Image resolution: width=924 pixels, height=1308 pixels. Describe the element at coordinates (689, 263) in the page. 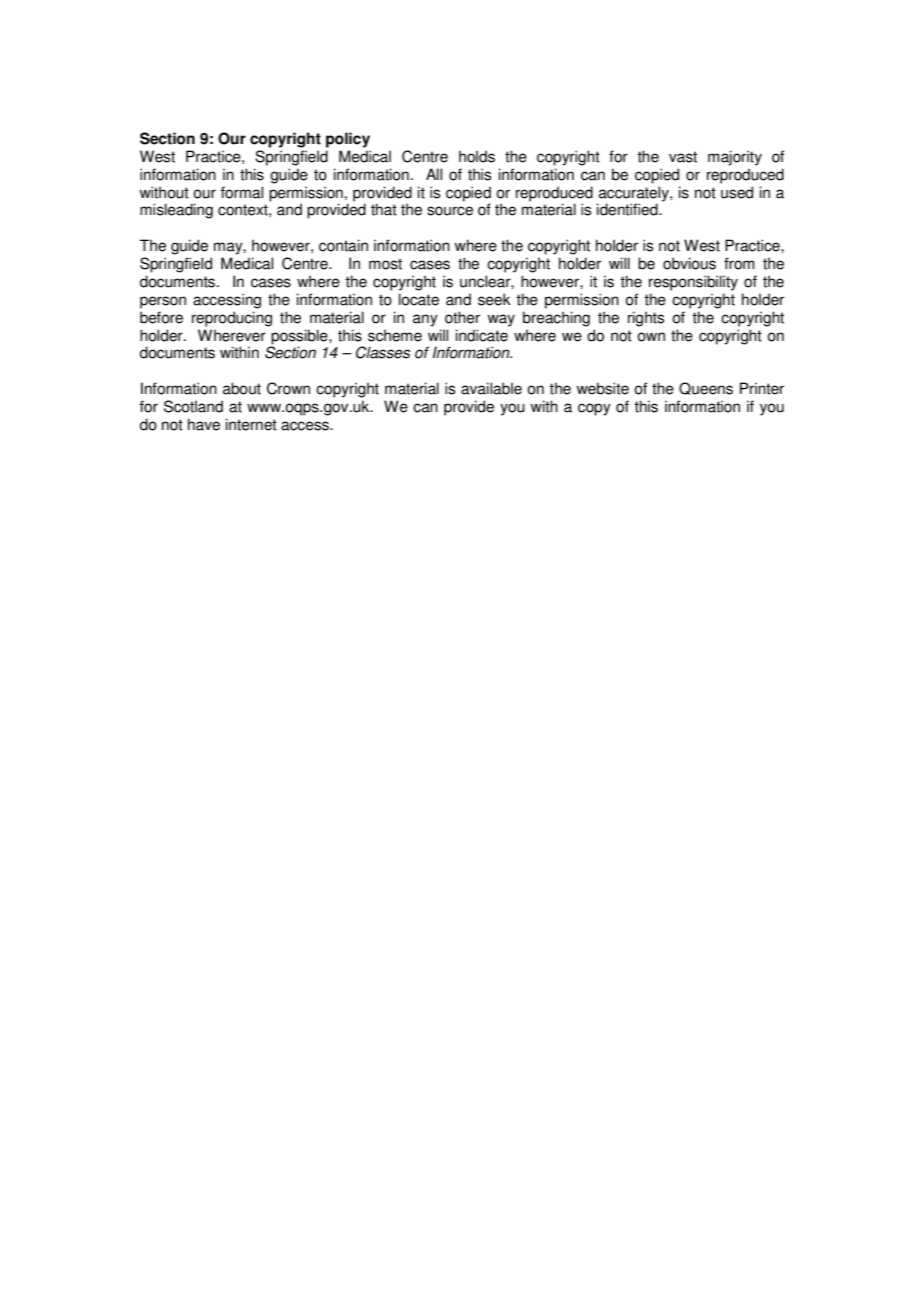

I see `obvious` at that location.
